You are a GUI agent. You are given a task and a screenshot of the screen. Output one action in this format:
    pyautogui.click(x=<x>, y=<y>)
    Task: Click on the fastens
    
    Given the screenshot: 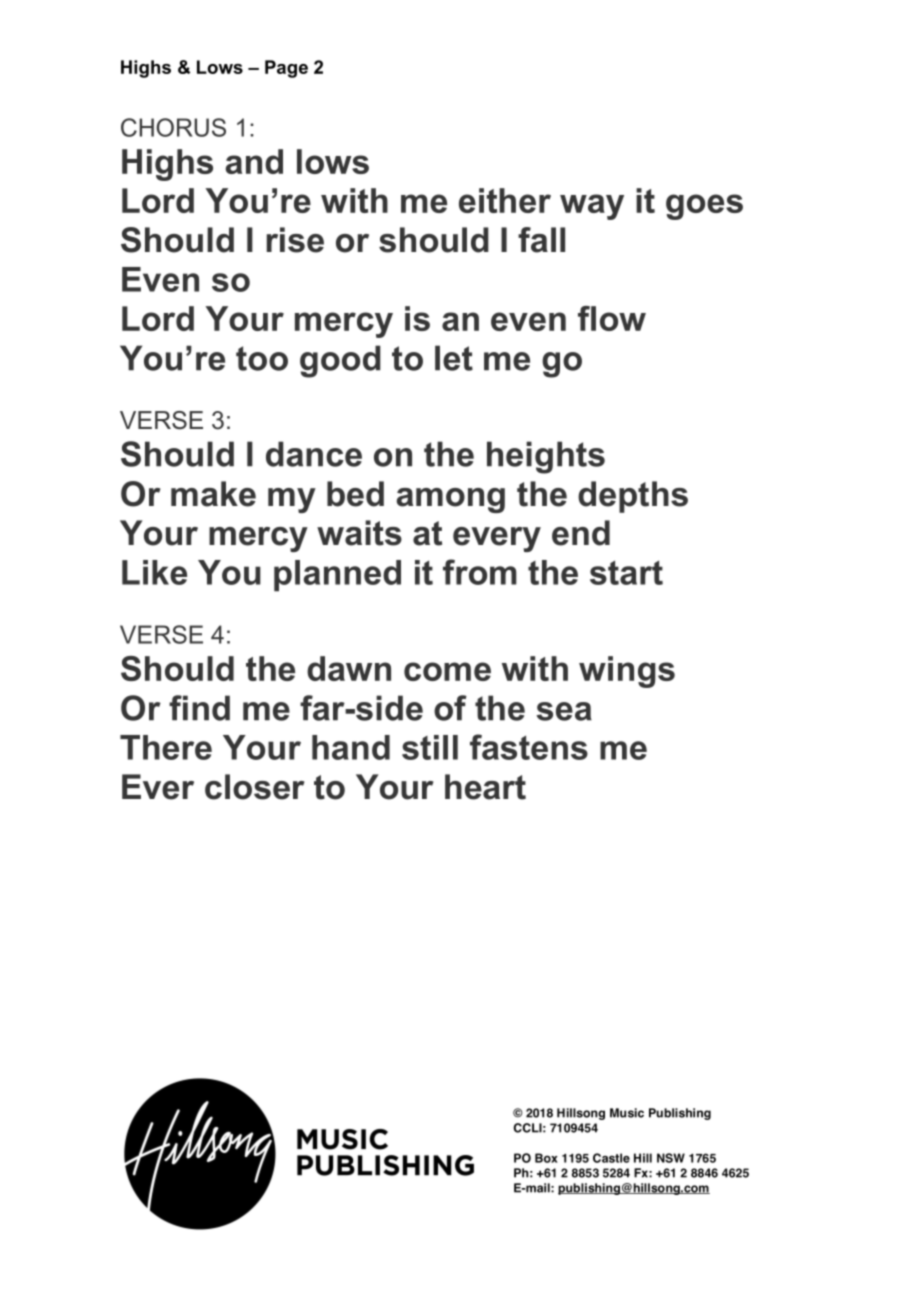 What is the action you would take?
    pyautogui.click(x=529, y=747)
